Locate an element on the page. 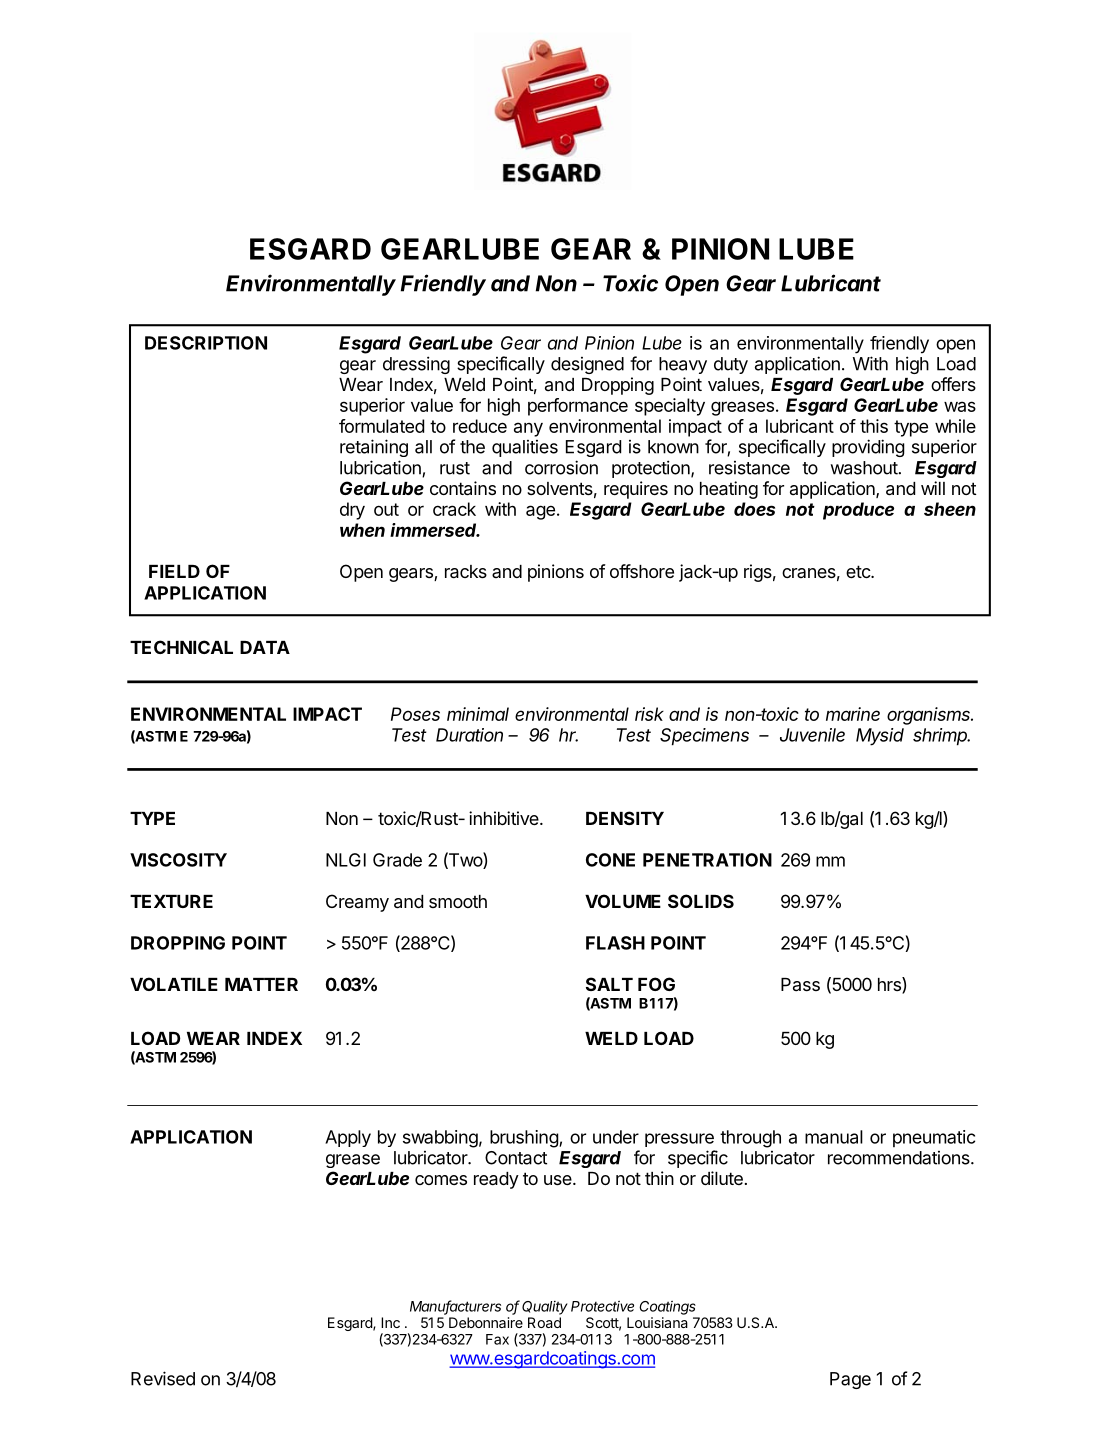  designed is located at coordinates (587, 365).
